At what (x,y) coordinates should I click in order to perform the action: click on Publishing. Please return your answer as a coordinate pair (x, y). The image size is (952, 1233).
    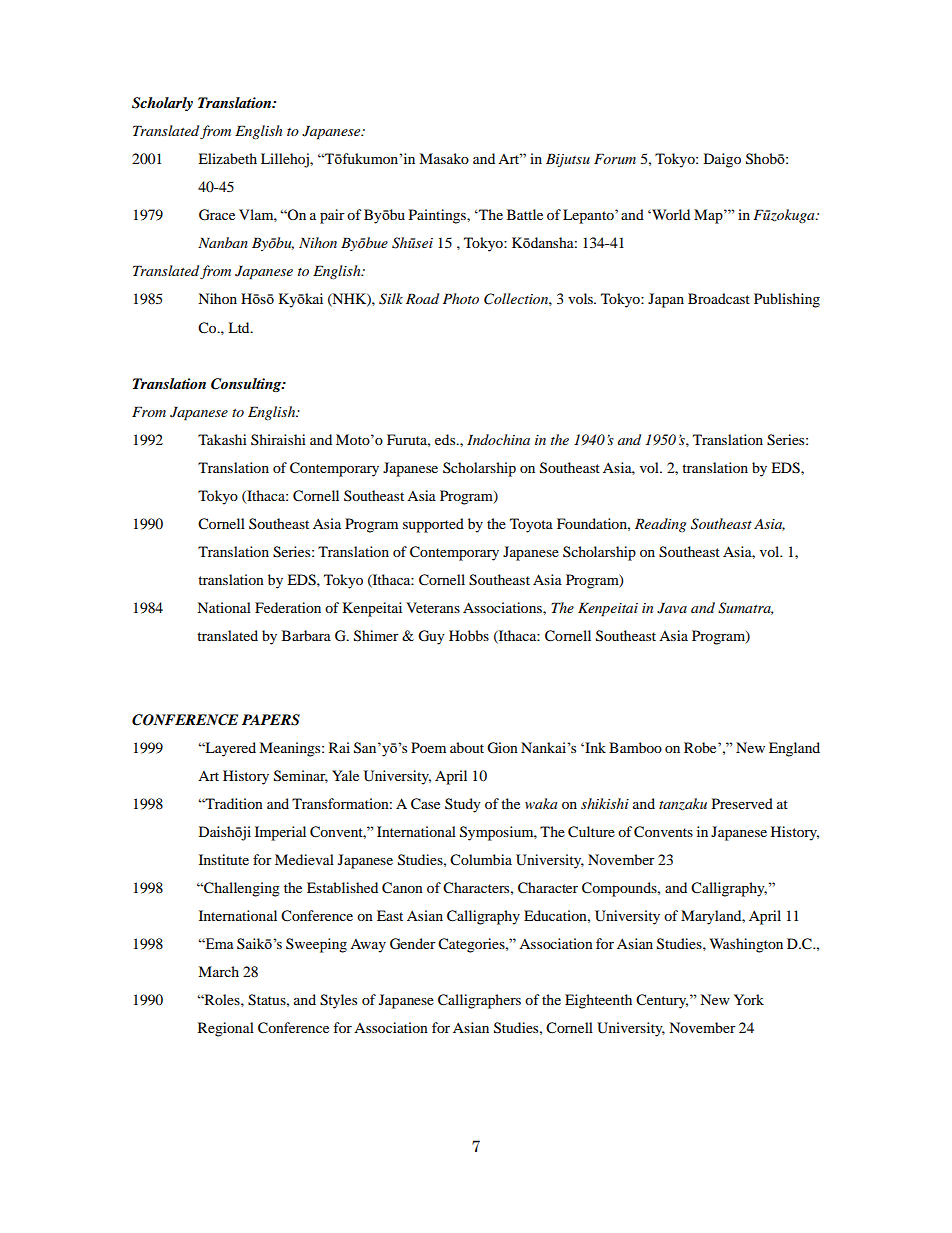
    Looking at the image, I should click on (787, 300).
